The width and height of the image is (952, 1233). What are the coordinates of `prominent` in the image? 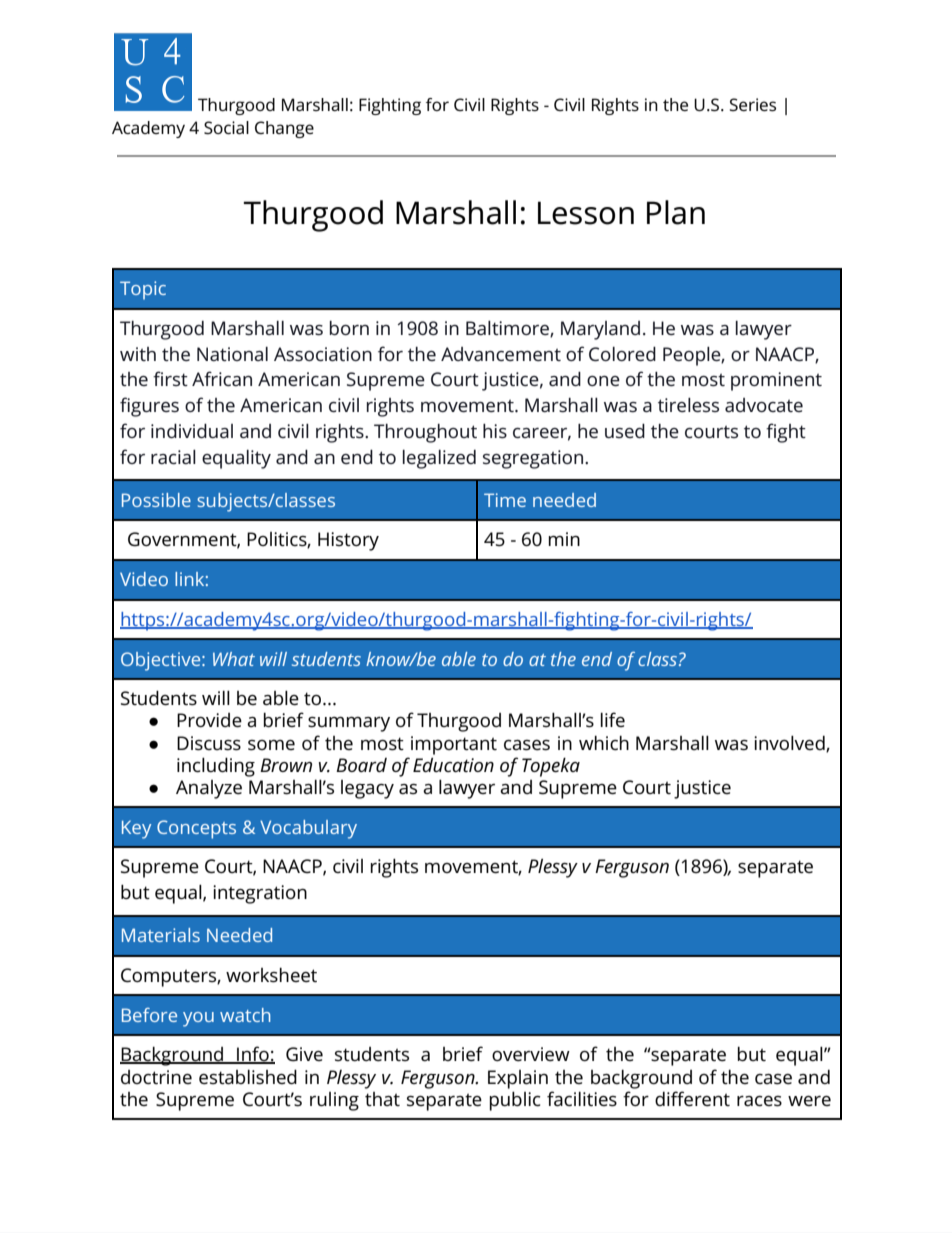 It's located at (776, 381).
